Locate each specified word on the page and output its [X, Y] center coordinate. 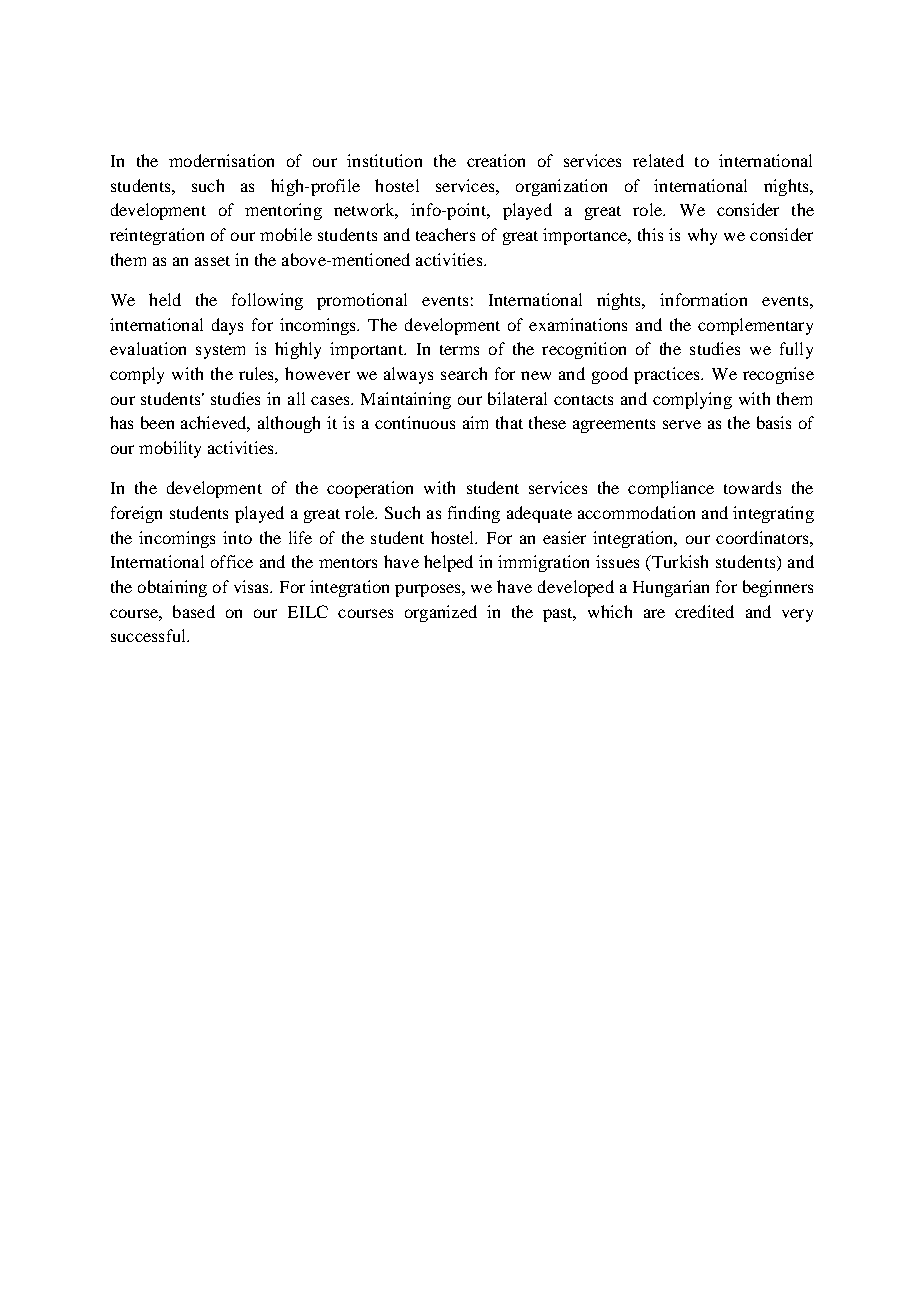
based [194, 611]
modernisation [221, 160]
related [658, 160]
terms [459, 350]
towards [752, 487]
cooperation [370, 489]
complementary [755, 326]
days [227, 326]
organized [441, 613]
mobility [170, 449]
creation [496, 160]
